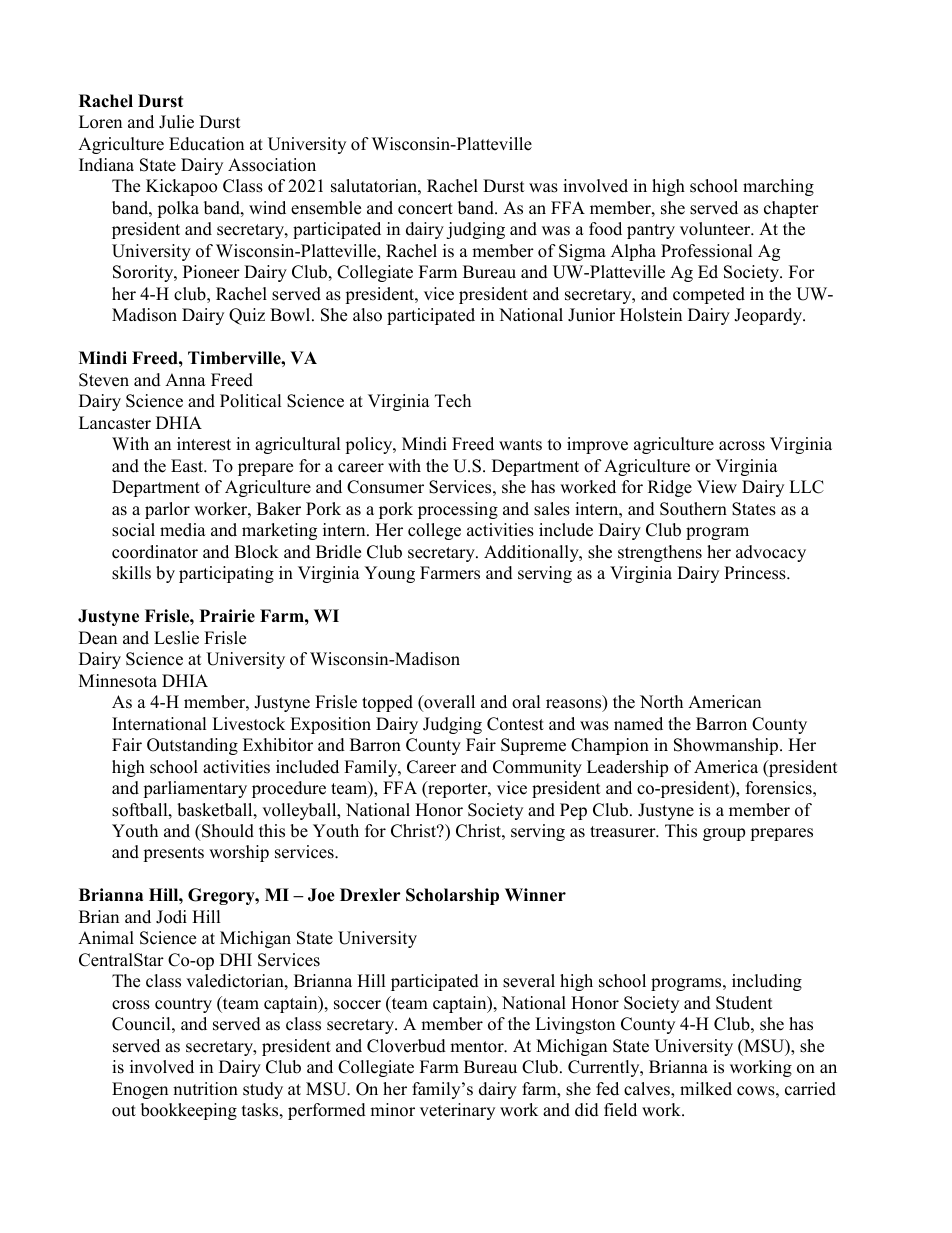 Image resolution: width=952 pixels, height=1233 pixels. I want to click on marching, so click(778, 187).
